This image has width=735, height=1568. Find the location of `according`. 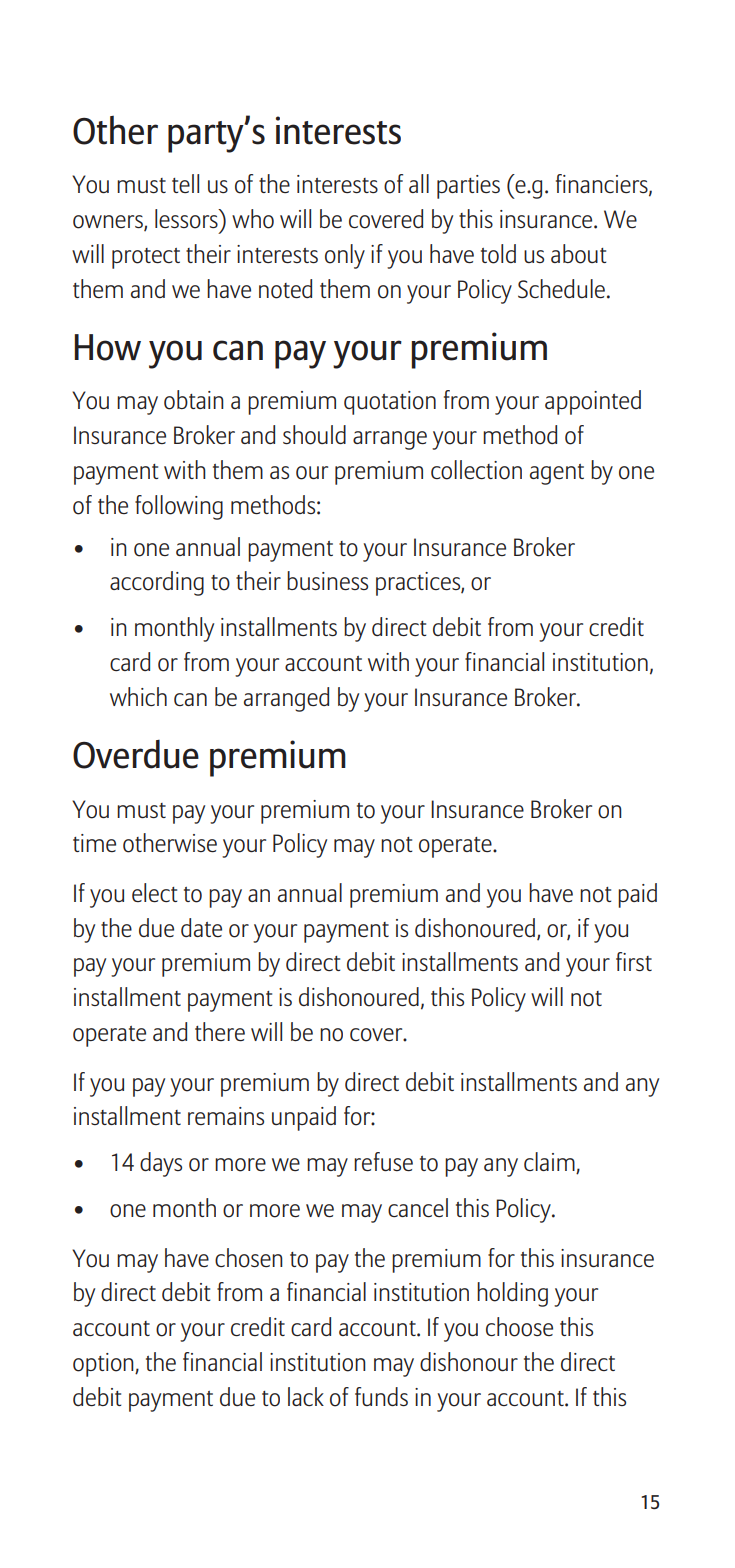

according is located at coordinates (157, 583).
